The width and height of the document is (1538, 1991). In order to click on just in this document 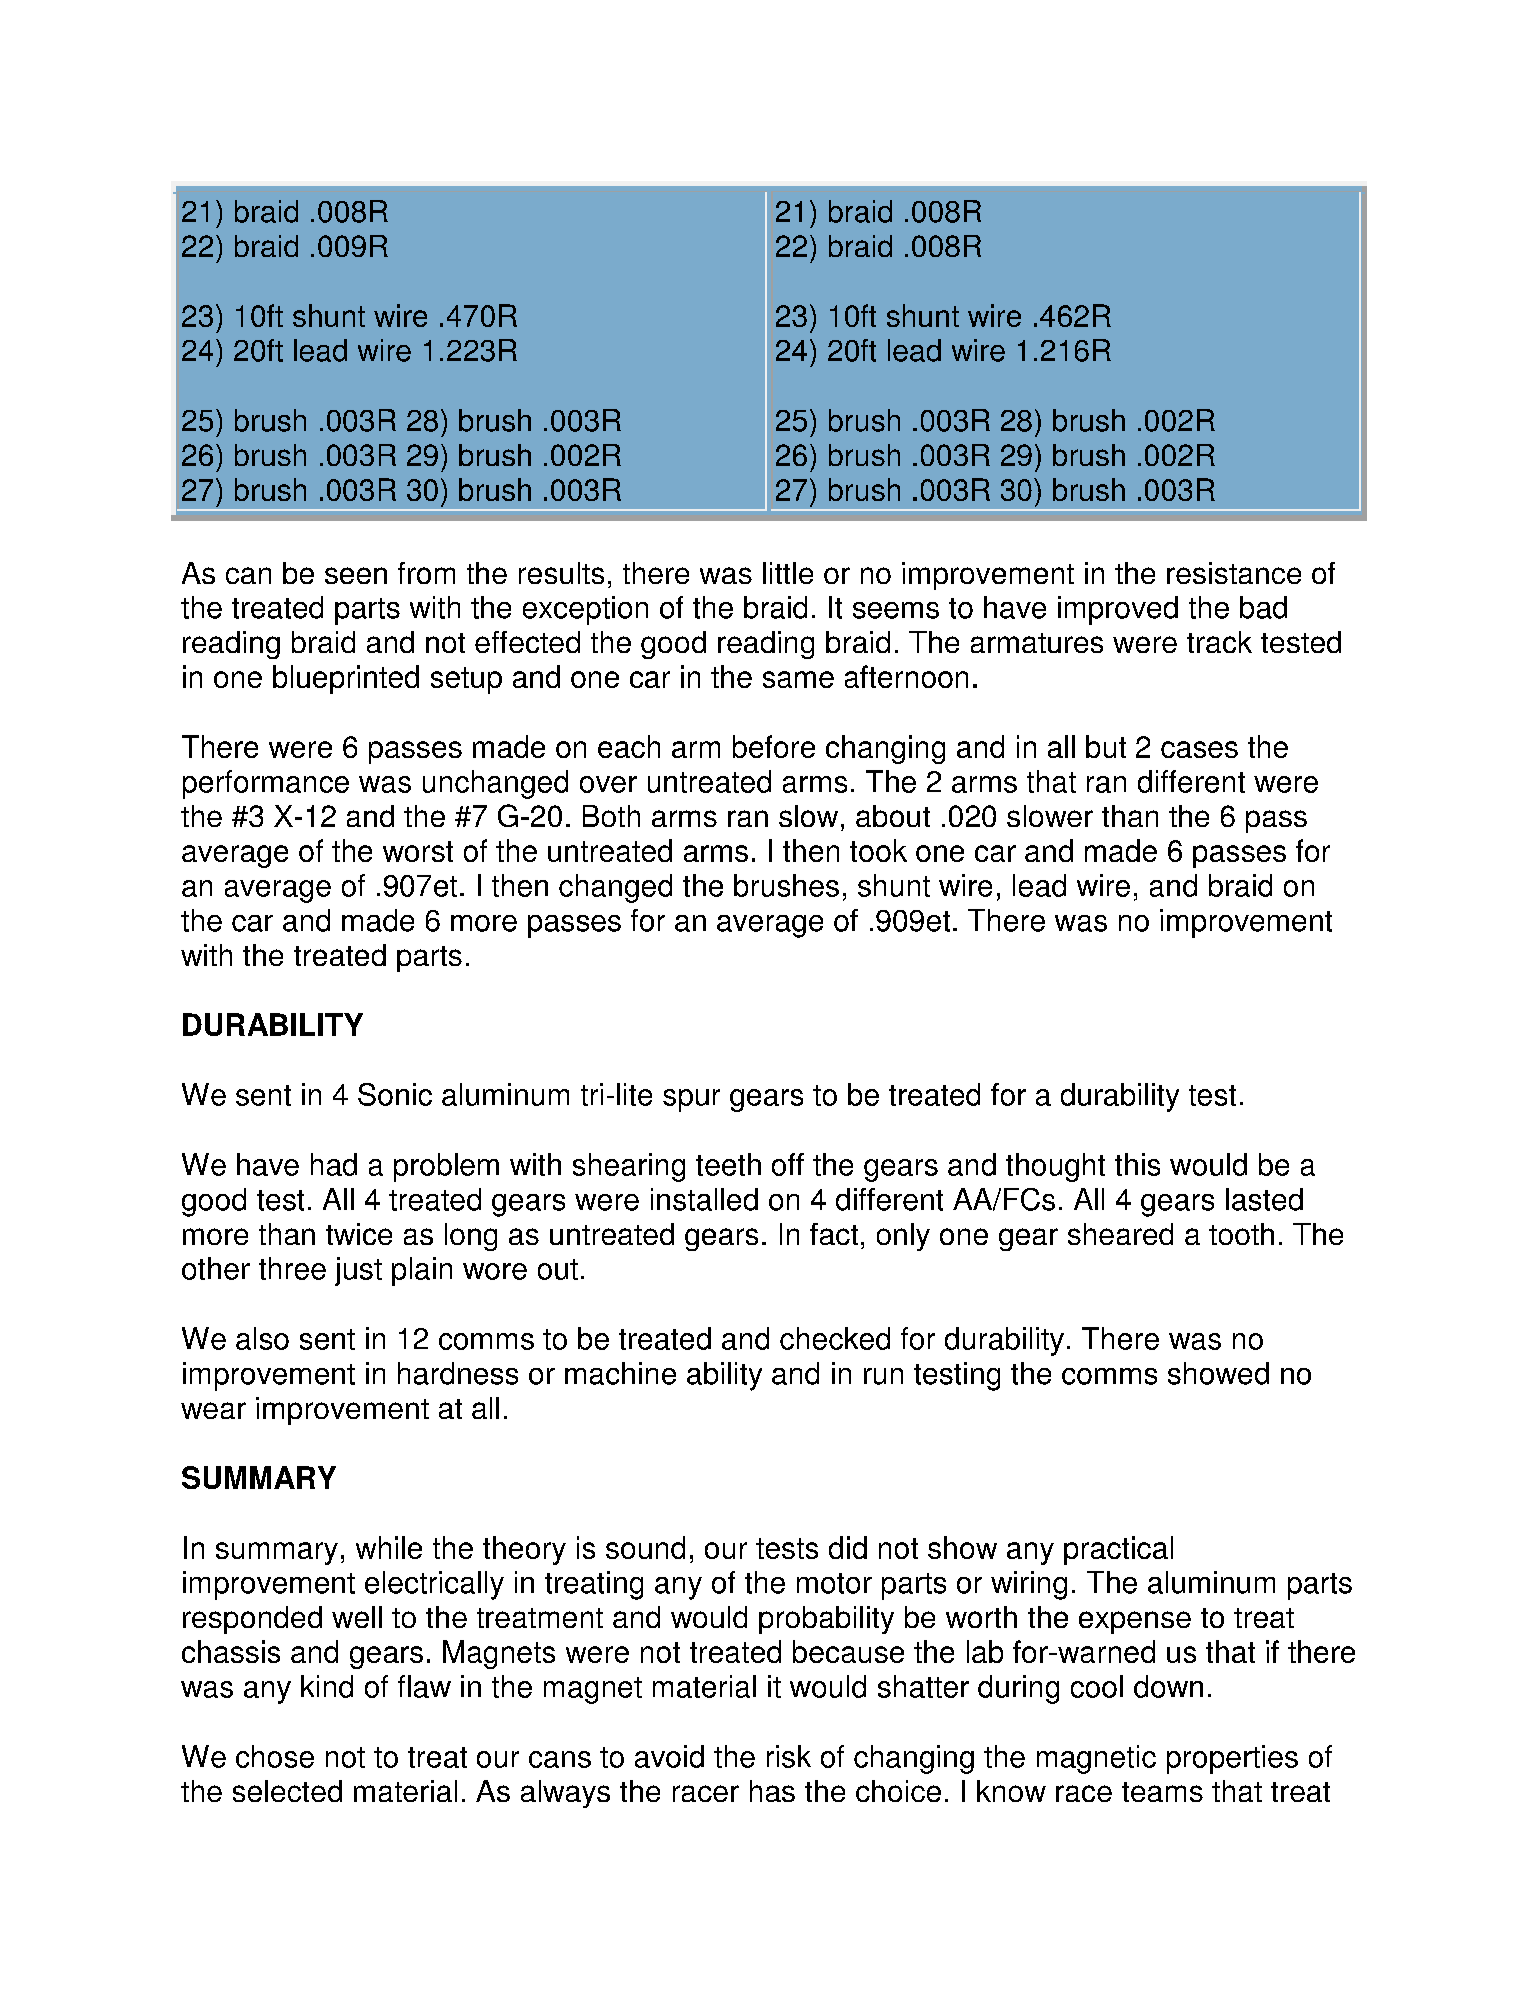, I will do `click(358, 1271)`.
